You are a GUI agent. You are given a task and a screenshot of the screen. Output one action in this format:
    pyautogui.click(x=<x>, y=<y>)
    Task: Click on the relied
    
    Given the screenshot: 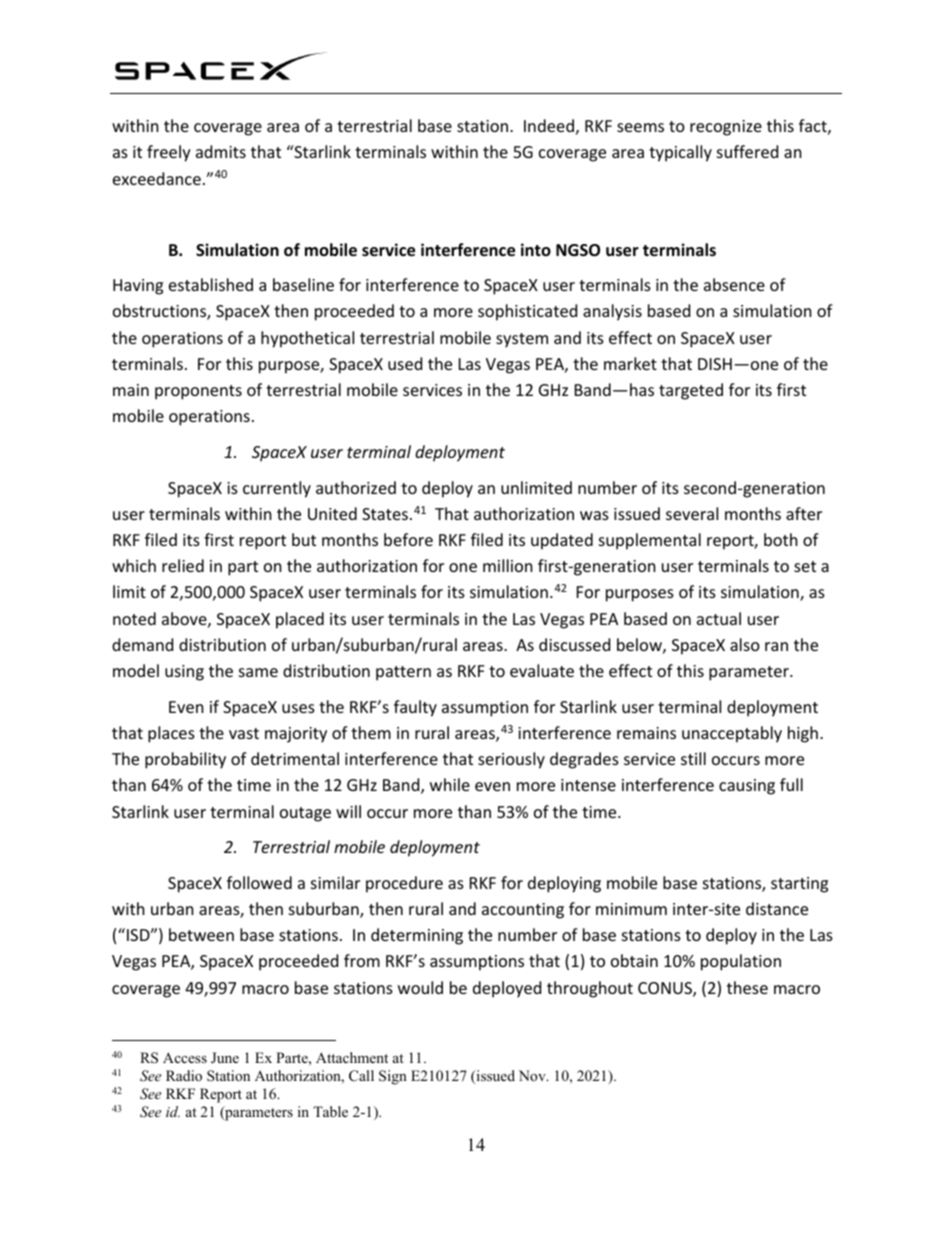 What is the action you would take?
    pyautogui.click(x=183, y=565)
